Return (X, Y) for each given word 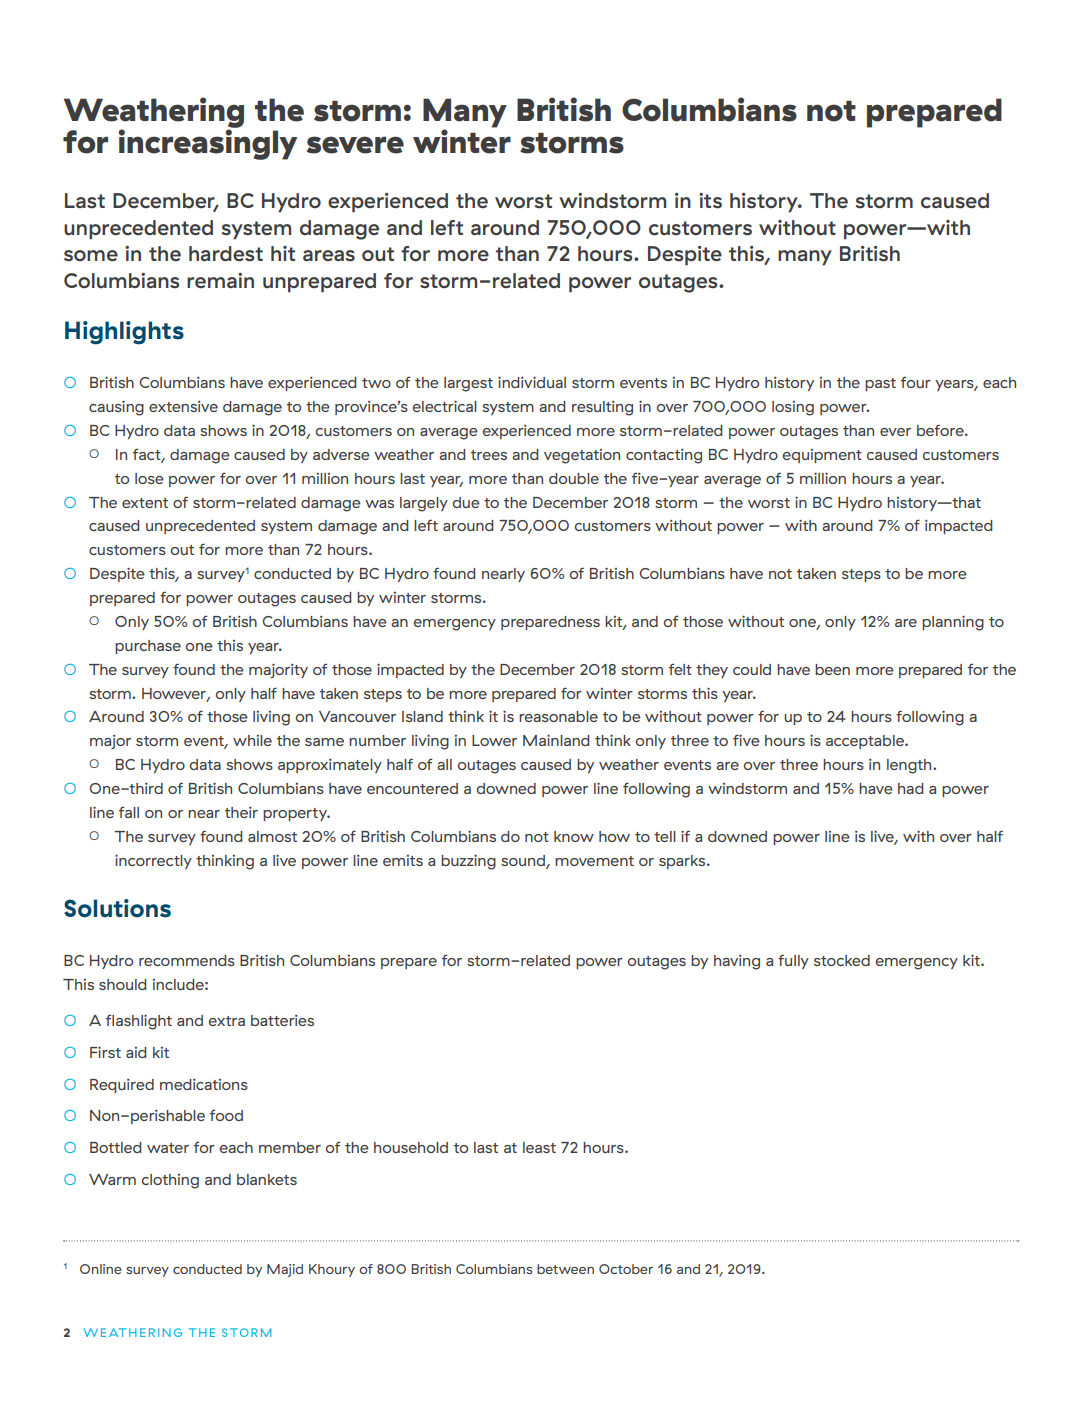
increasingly (207, 143)
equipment (822, 456)
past (880, 384)
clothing (170, 1181)
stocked (842, 960)
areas (329, 256)
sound (524, 861)
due (466, 502)
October (626, 1269)
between (565, 1269)
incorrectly (153, 861)
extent (145, 503)
